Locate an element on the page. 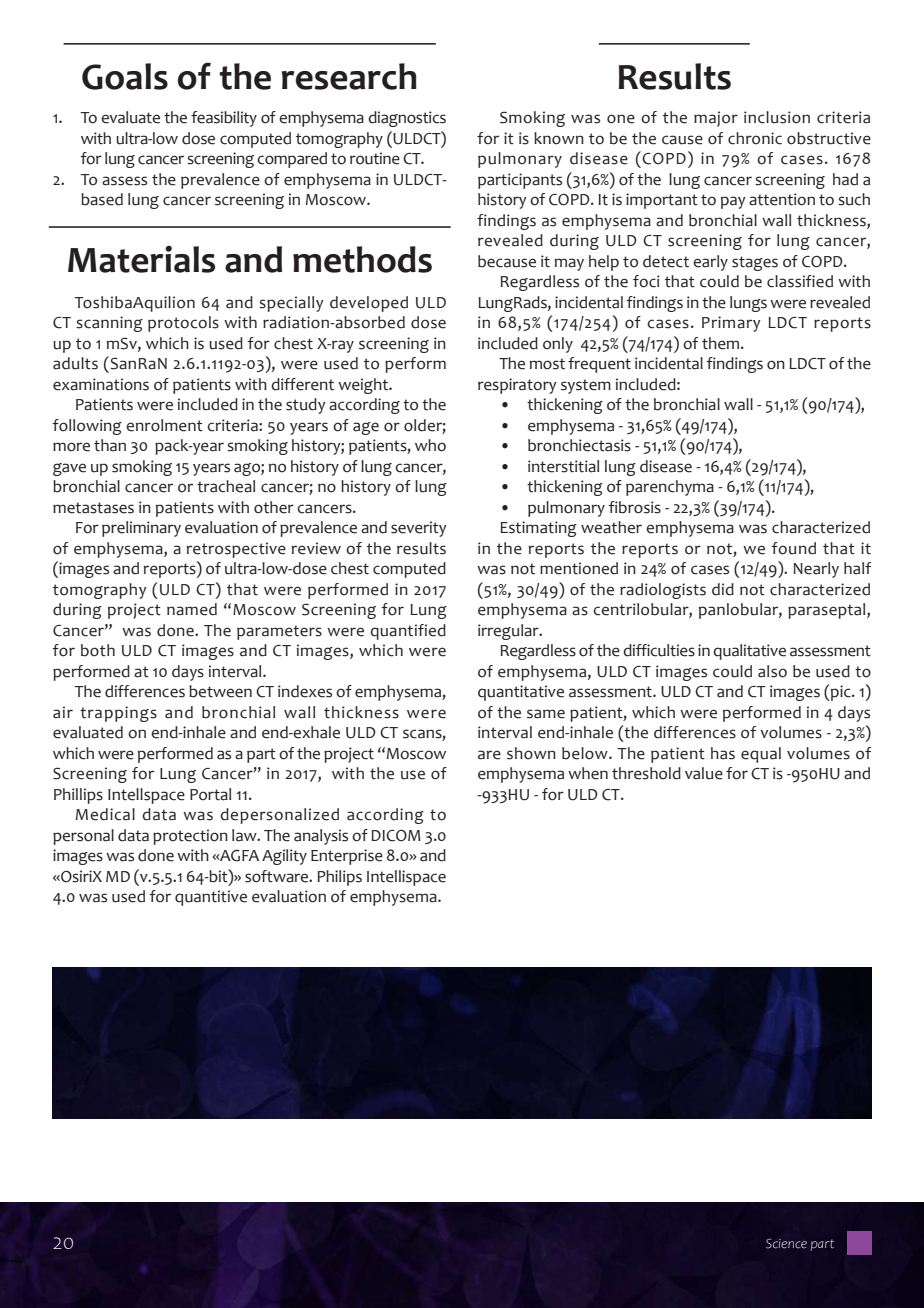  diagnostics is located at coordinates (407, 119).
